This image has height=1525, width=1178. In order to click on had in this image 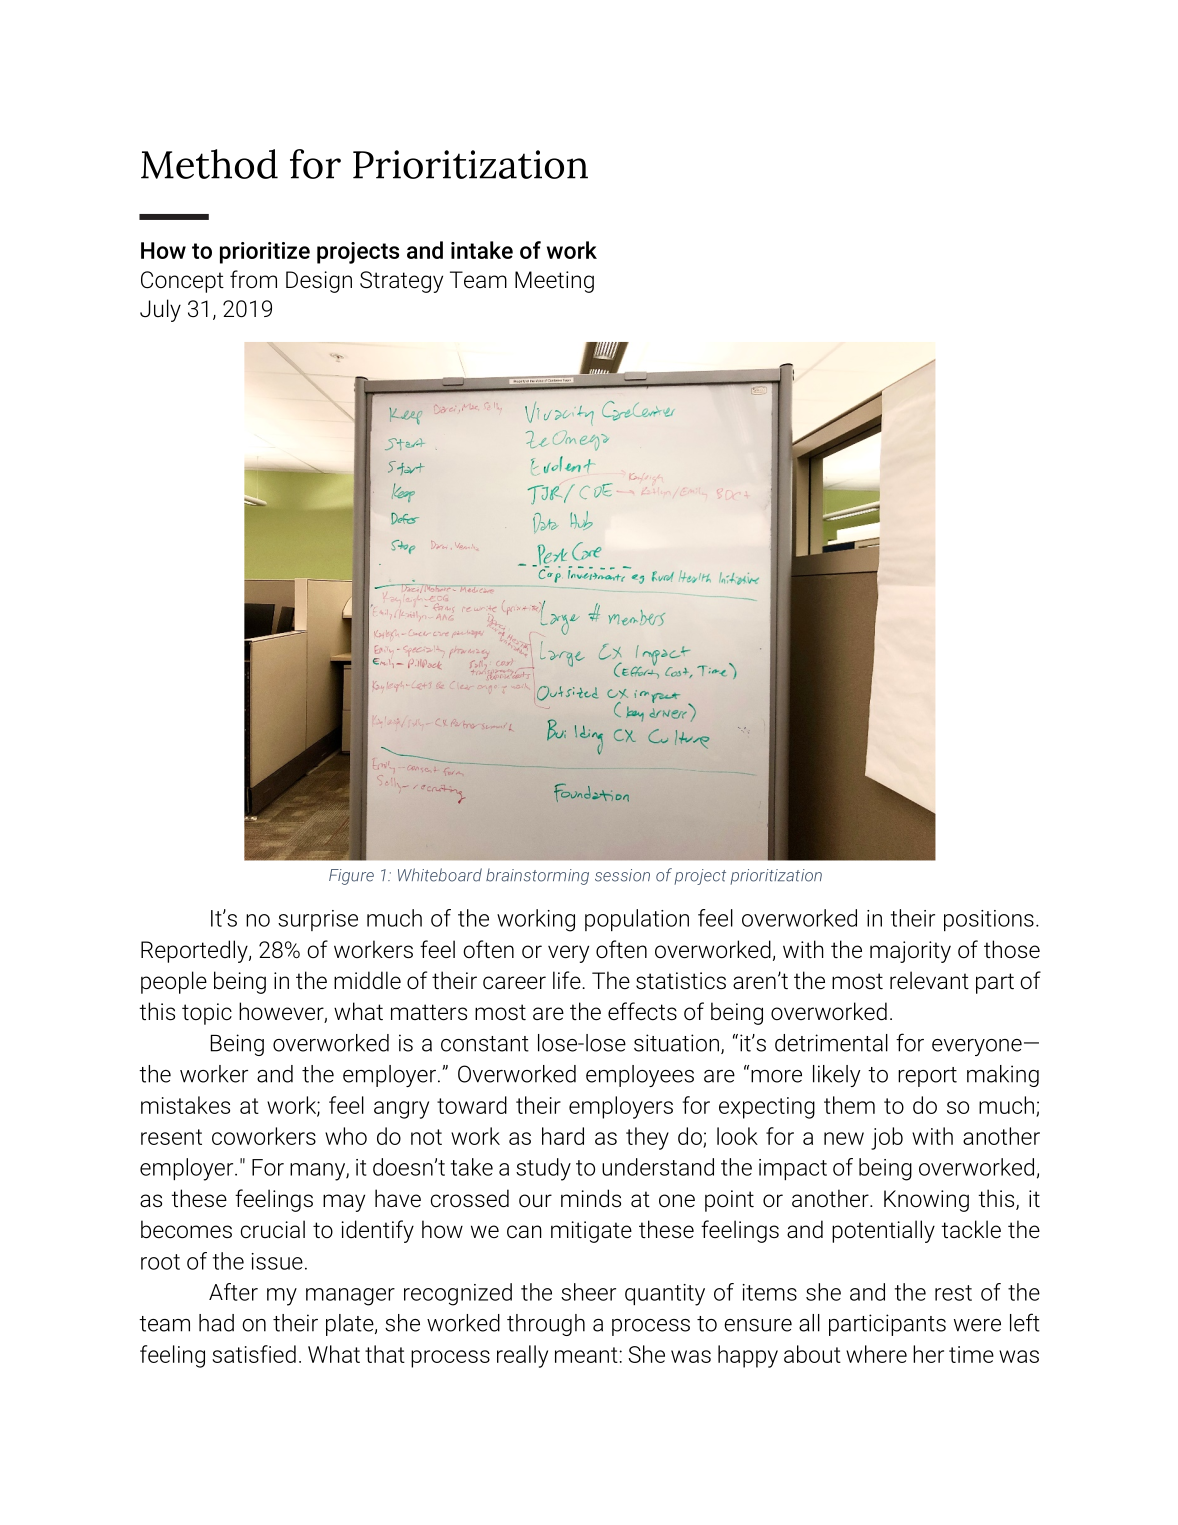, I will do `click(216, 1323)`.
